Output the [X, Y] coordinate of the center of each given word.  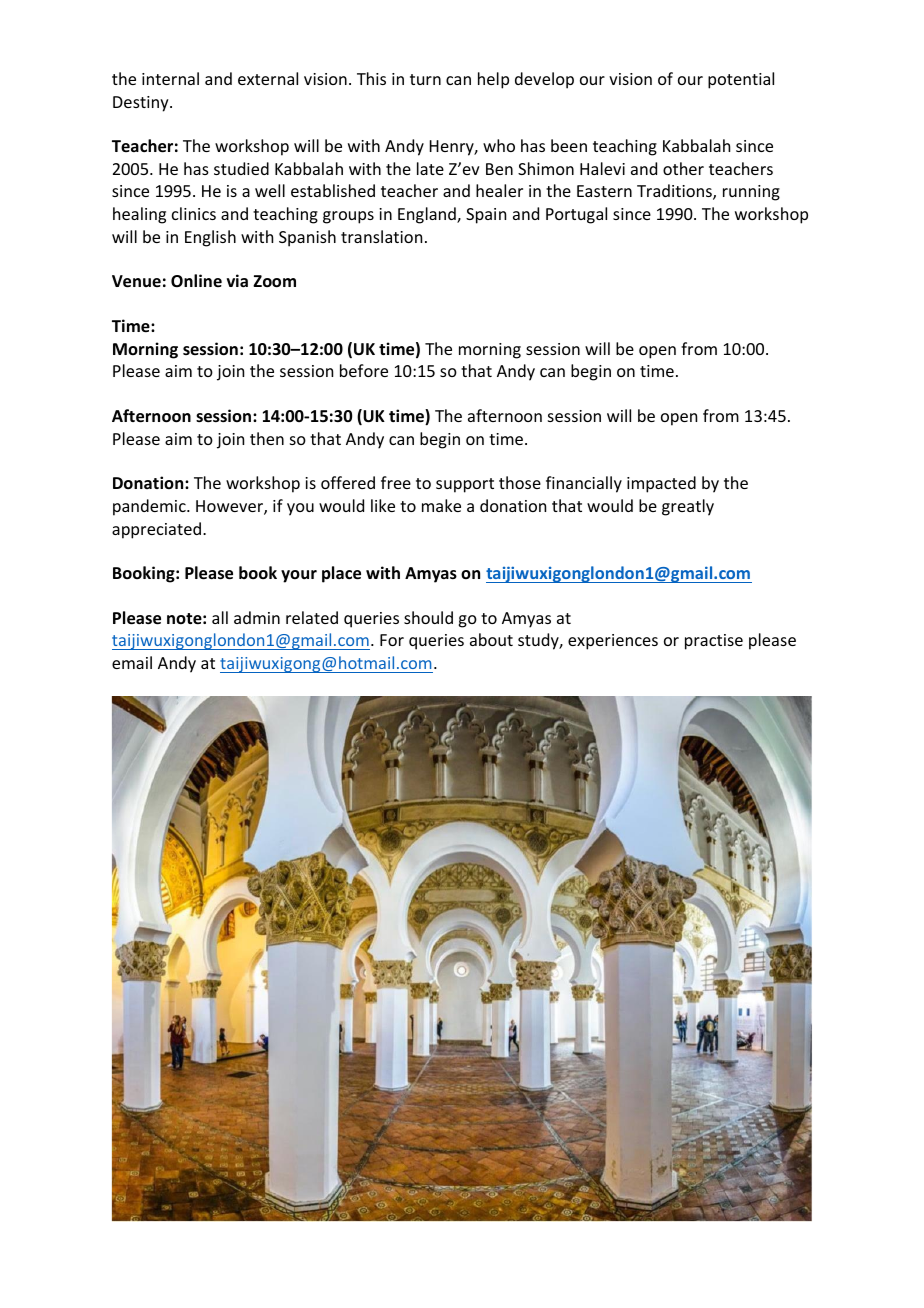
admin [257, 617]
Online [196, 280]
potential [741, 80]
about [491, 639]
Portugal [576, 215]
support [465, 485]
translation [381, 236]
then [267, 438]
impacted [661, 484]
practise [714, 642]
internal [170, 78]
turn [425, 79]
